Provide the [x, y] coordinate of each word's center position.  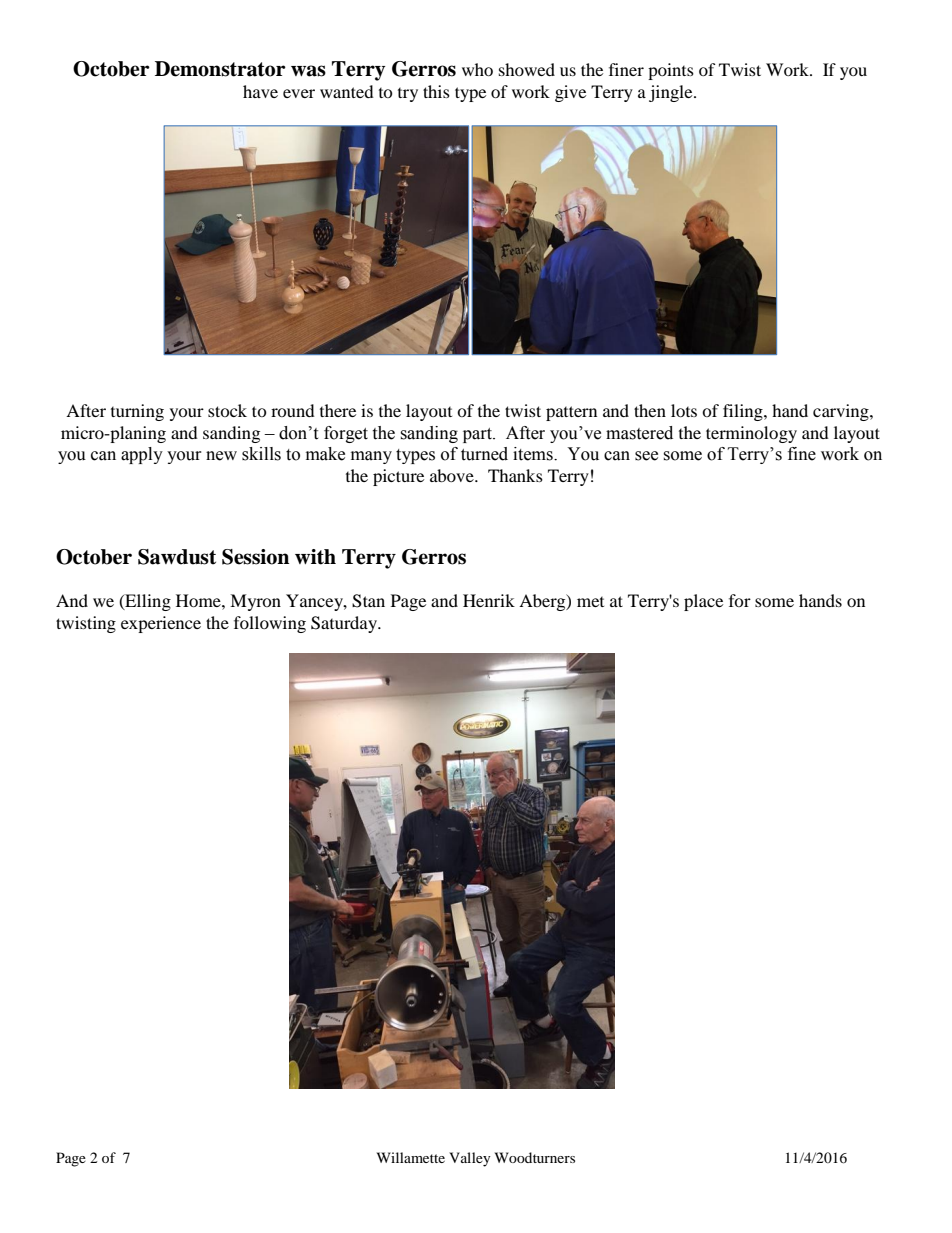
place [703, 602]
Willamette [411, 1157]
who [477, 69]
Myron [255, 602]
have [260, 91]
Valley [470, 1159]
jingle [672, 93]
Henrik [489, 600]
